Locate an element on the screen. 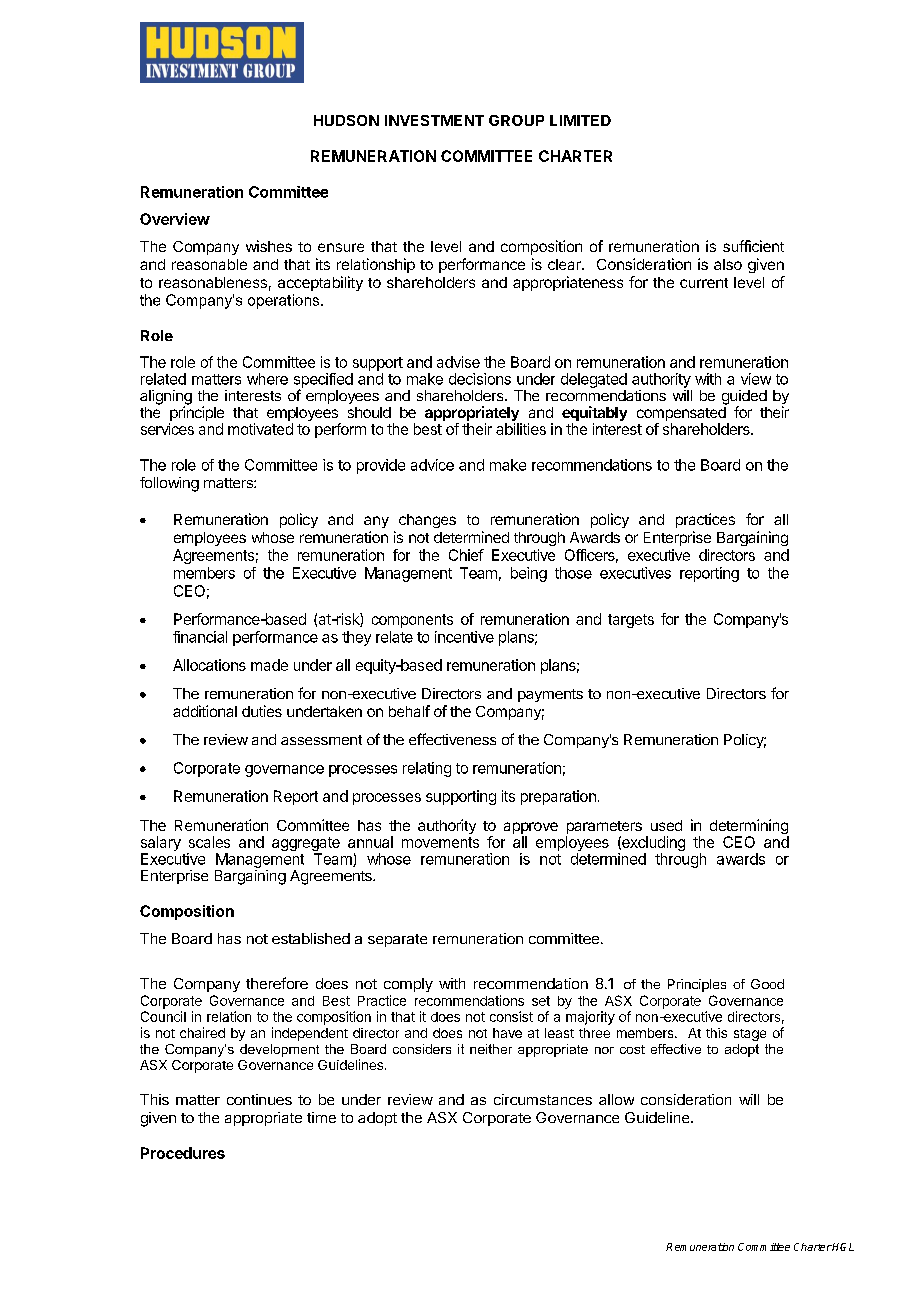 Image resolution: width=924 pixels, height=1308 pixels. continues is located at coordinates (259, 1099).
